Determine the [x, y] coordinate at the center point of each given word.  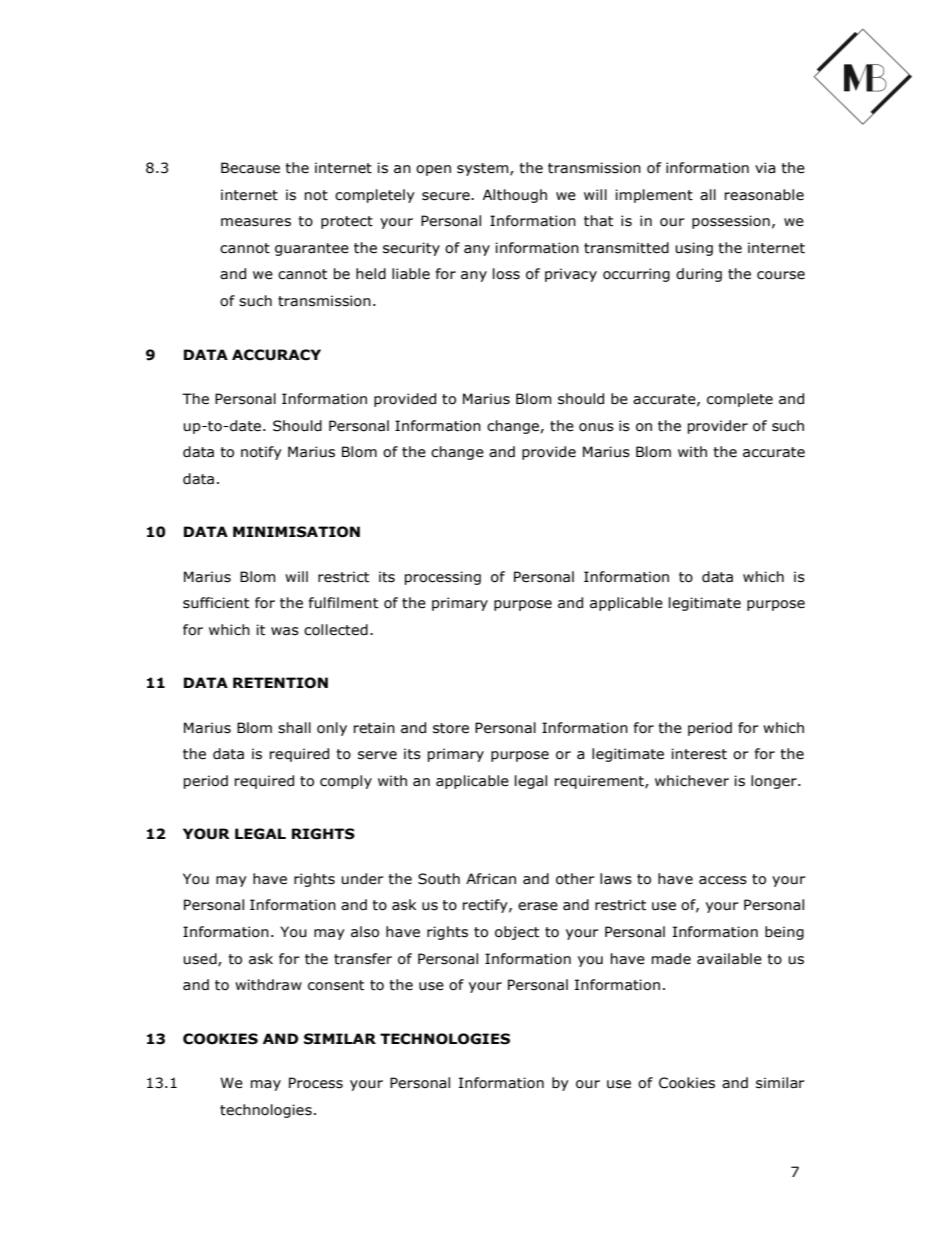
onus [596, 427]
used [201, 959]
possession [731, 222]
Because [250, 168]
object [517, 933]
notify [261, 453]
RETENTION [280, 683]
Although [515, 196]
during [699, 275]
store [451, 728]
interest [699, 754]
